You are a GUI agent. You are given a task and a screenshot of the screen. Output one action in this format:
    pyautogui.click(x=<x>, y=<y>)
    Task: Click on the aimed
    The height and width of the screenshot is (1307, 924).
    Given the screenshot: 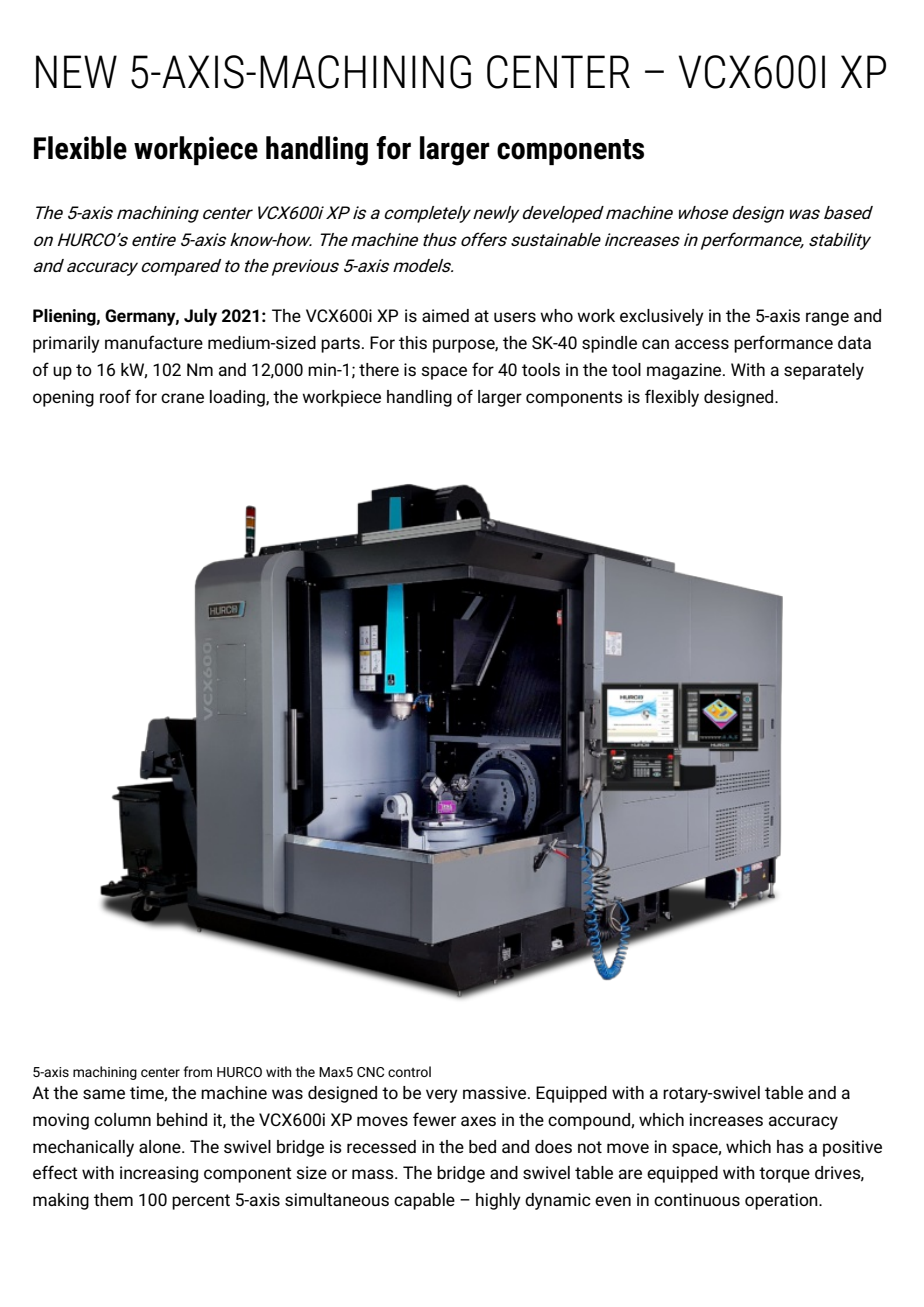 What is the action you would take?
    pyautogui.click(x=445, y=315)
